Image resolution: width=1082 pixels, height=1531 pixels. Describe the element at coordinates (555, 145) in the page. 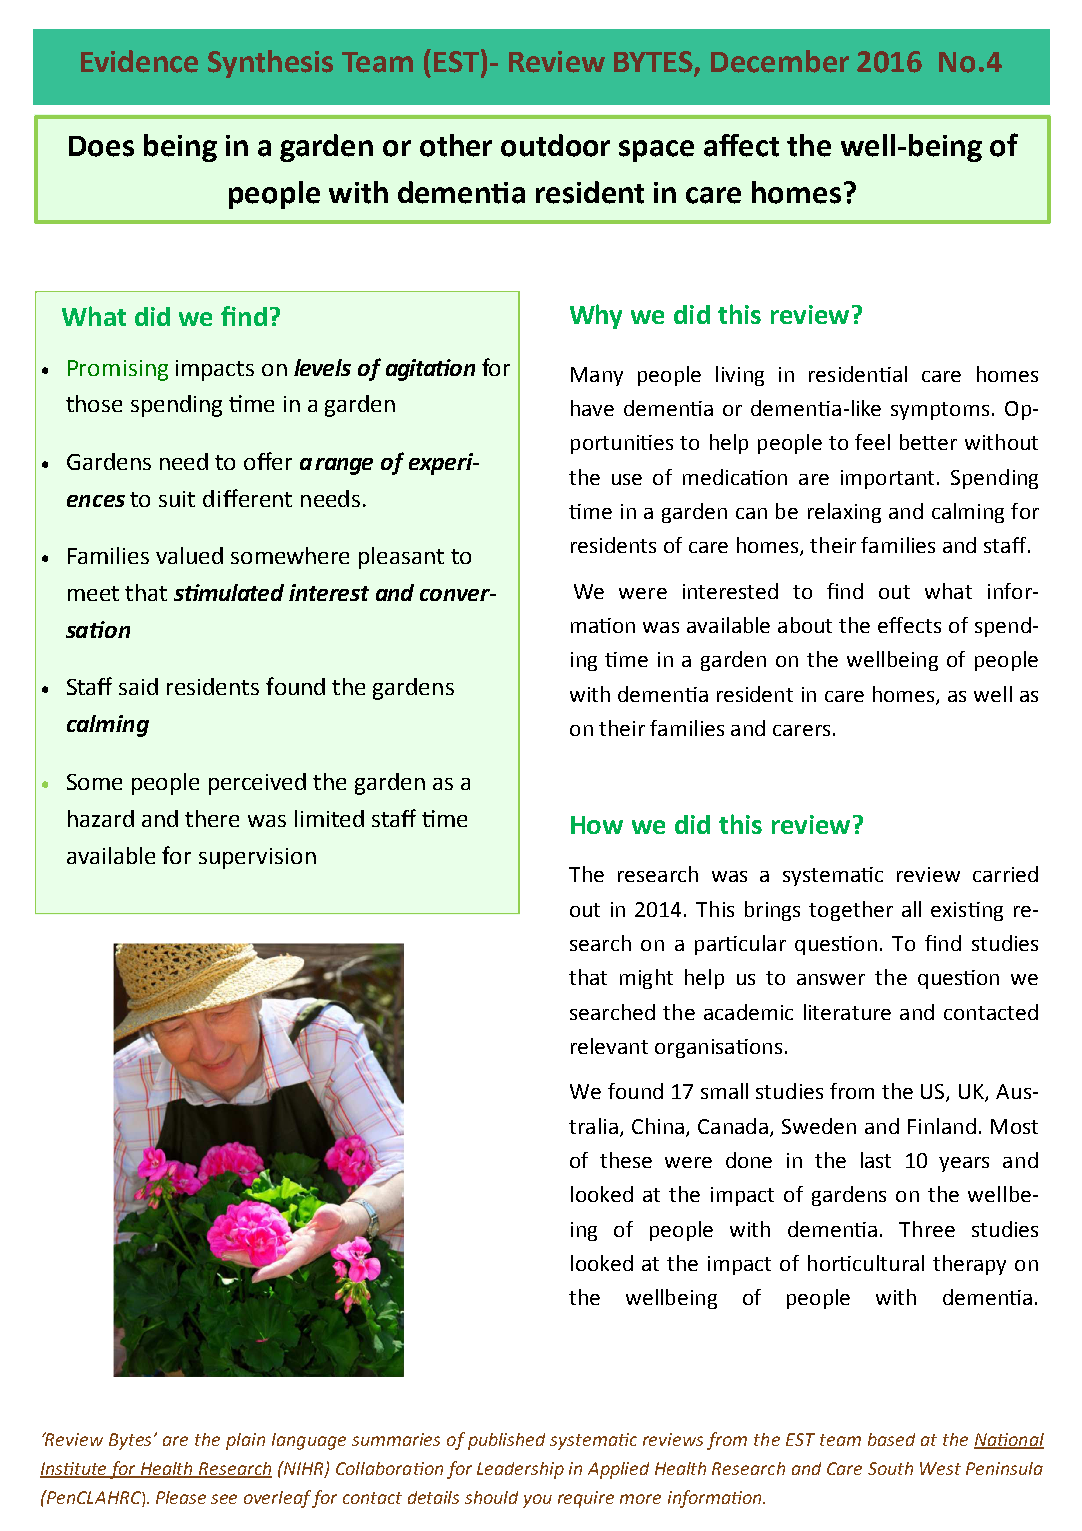

I see `outdoor` at that location.
